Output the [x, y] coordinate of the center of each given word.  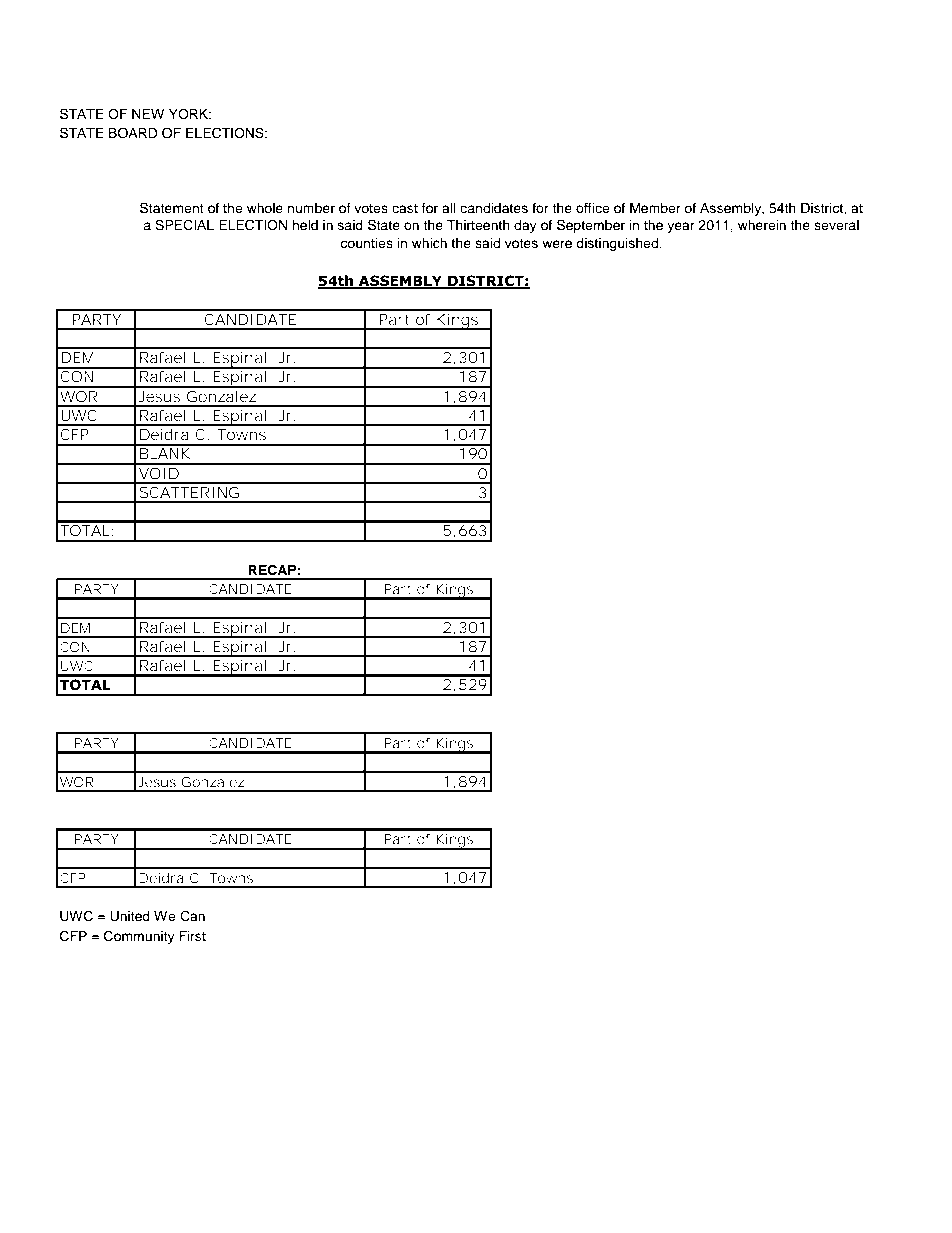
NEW [148, 114]
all [449, 208]
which [429, 243]
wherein [762, 225]
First [192, 936]
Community [139, 937]
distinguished [618, 244]
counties [366, 243]
